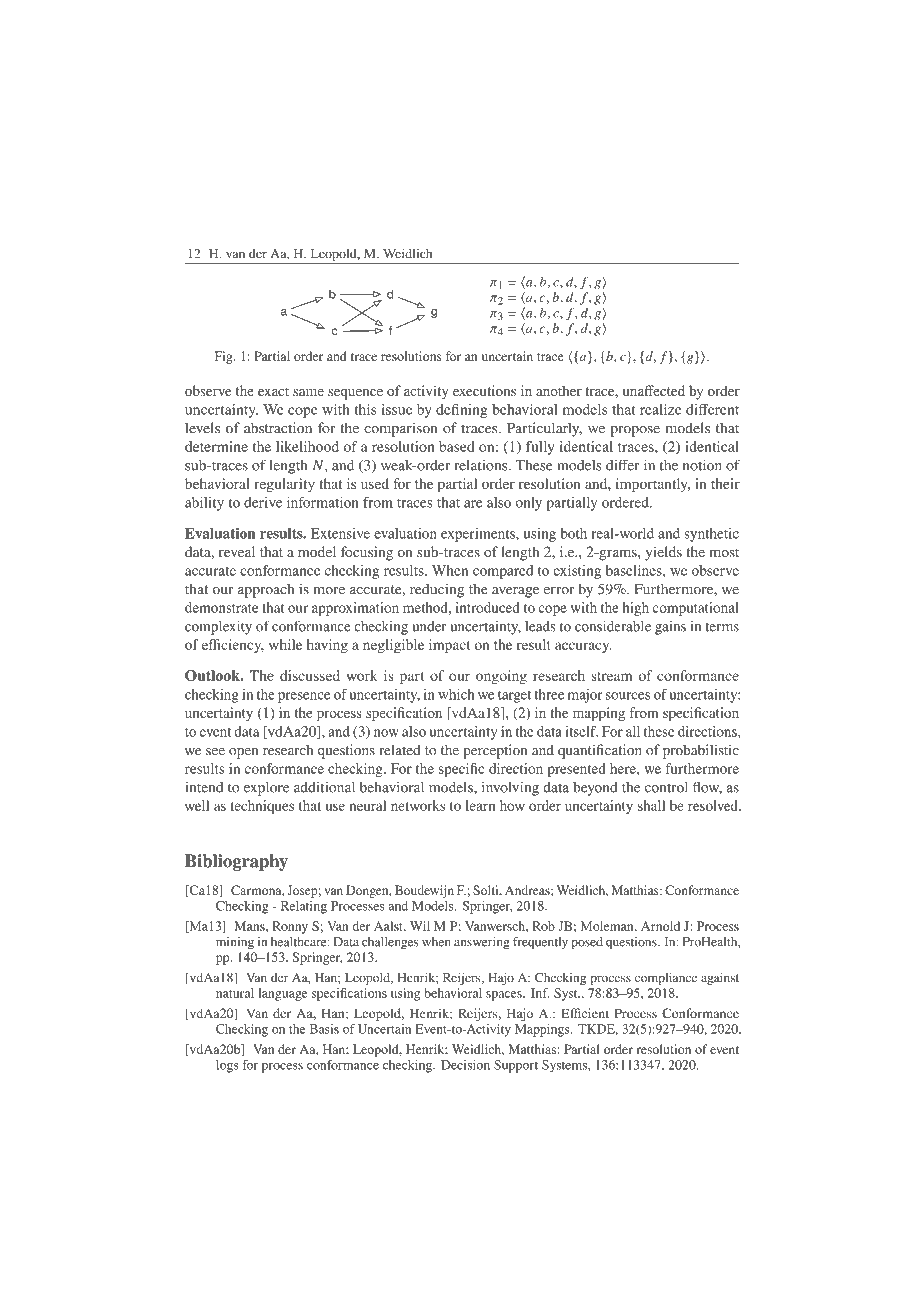 This page has width=924, height=1308. I want to click on executions, so click(484, 390).
